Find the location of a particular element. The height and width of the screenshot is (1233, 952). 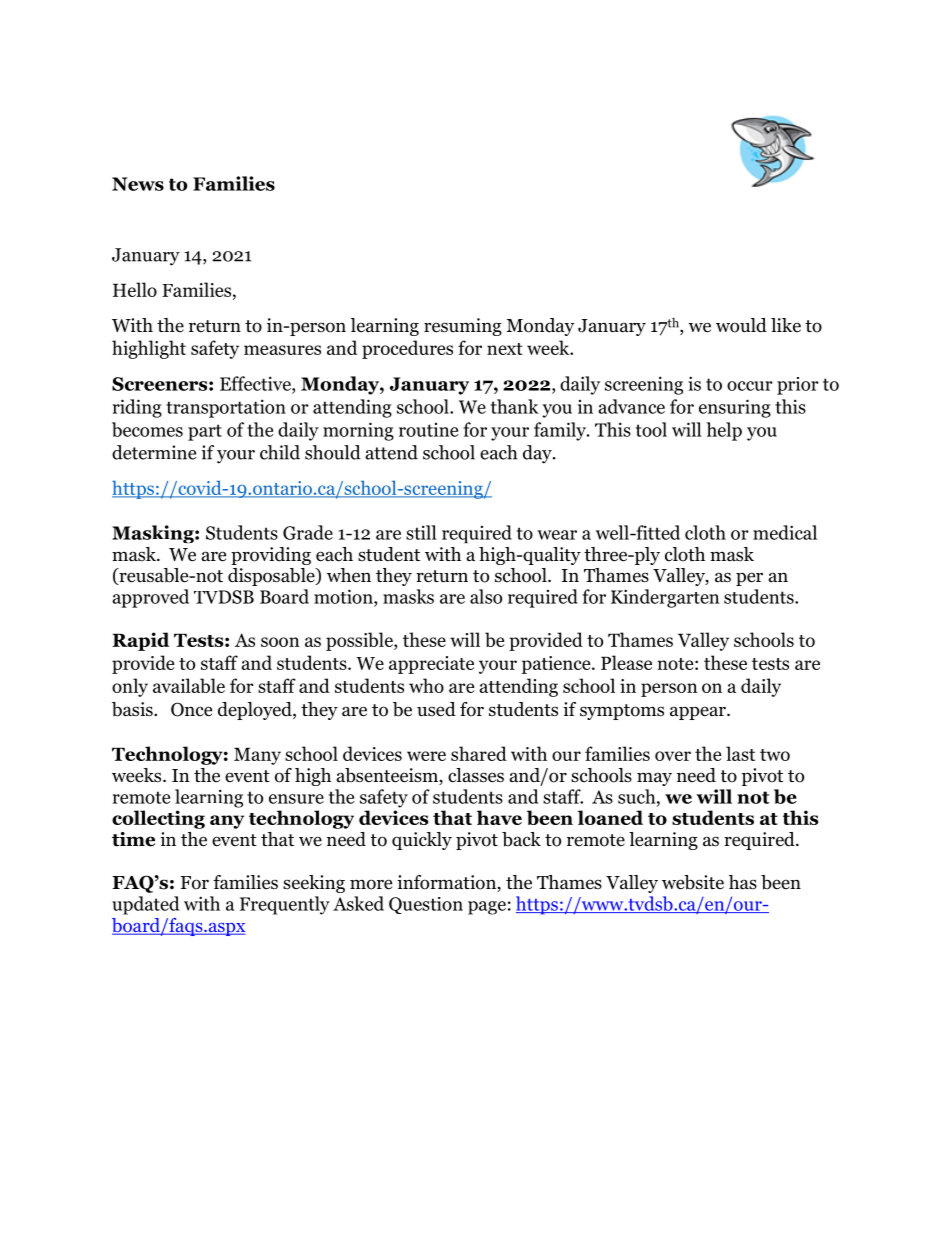

website is located at coordinates (693, 882).
